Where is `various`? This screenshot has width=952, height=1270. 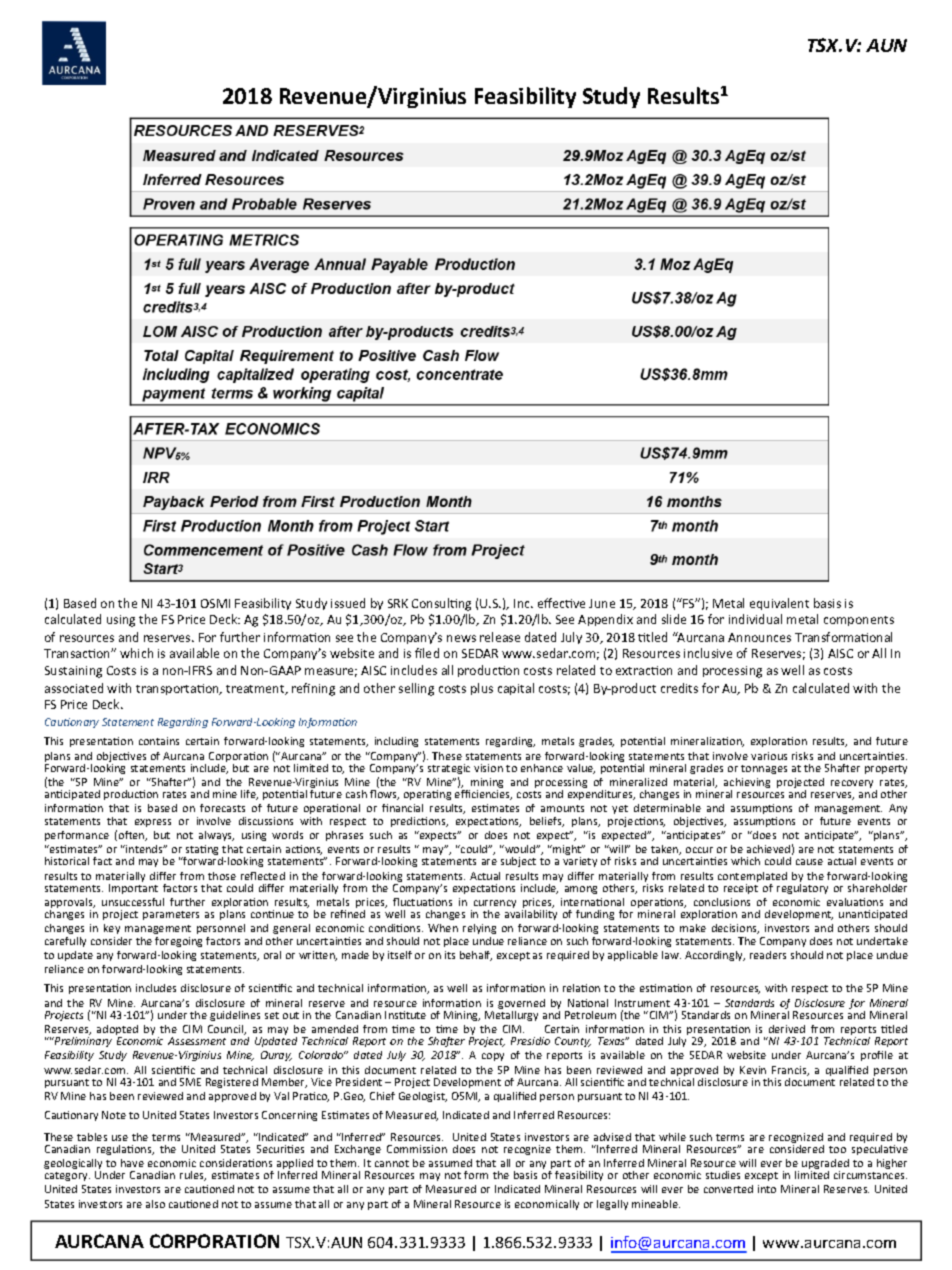 various is located at coordinates (769, 756).
